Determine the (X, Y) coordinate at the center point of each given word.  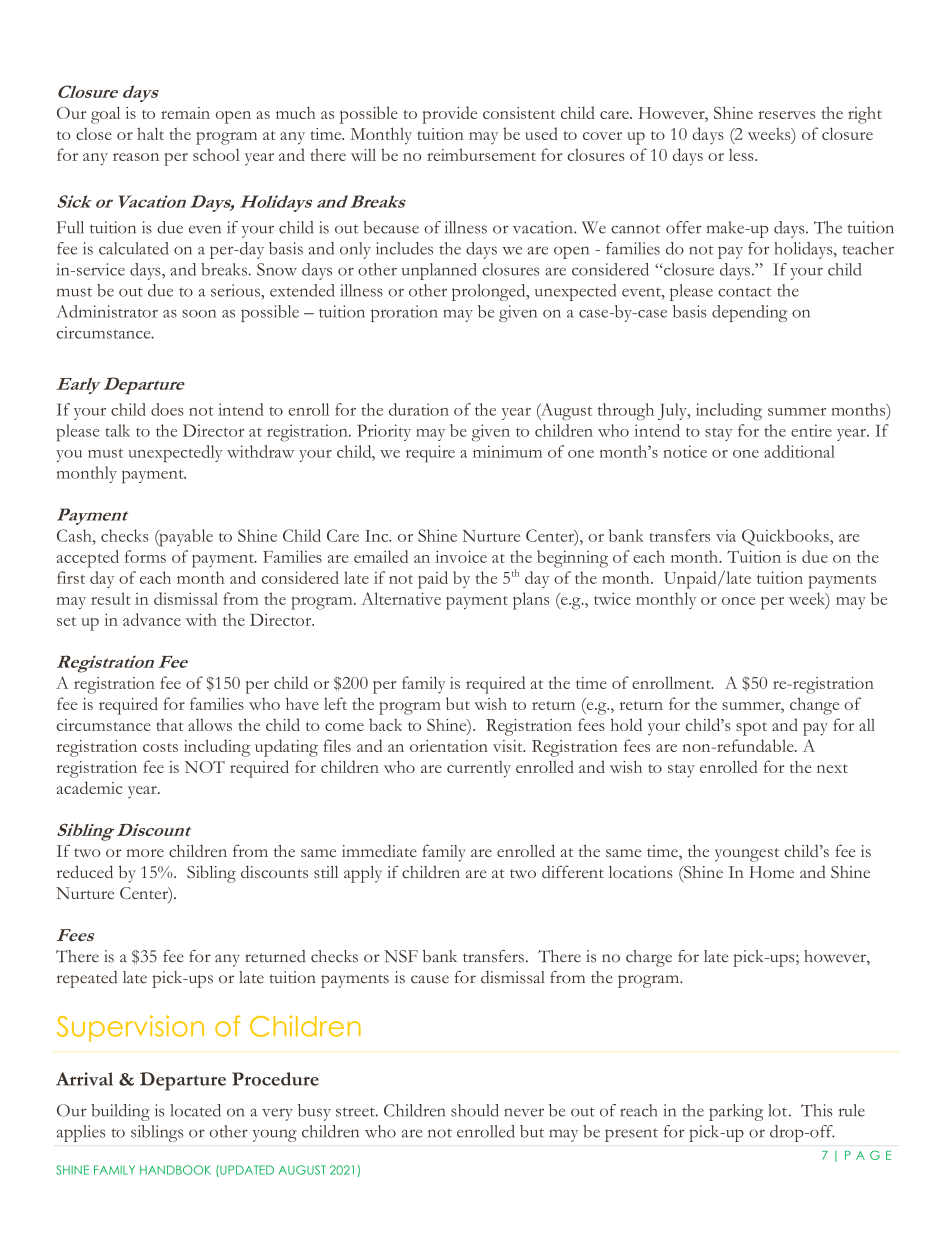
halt (150, 133)
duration (419, 409)
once (738, 601)
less (742, 155)
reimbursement (481, 154)
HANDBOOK (175, 1170)
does (167, 409)
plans (531, 601)
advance (152, 619)
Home (771, 872)
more (145, 853)
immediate (379, 850)
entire (811, 430)
